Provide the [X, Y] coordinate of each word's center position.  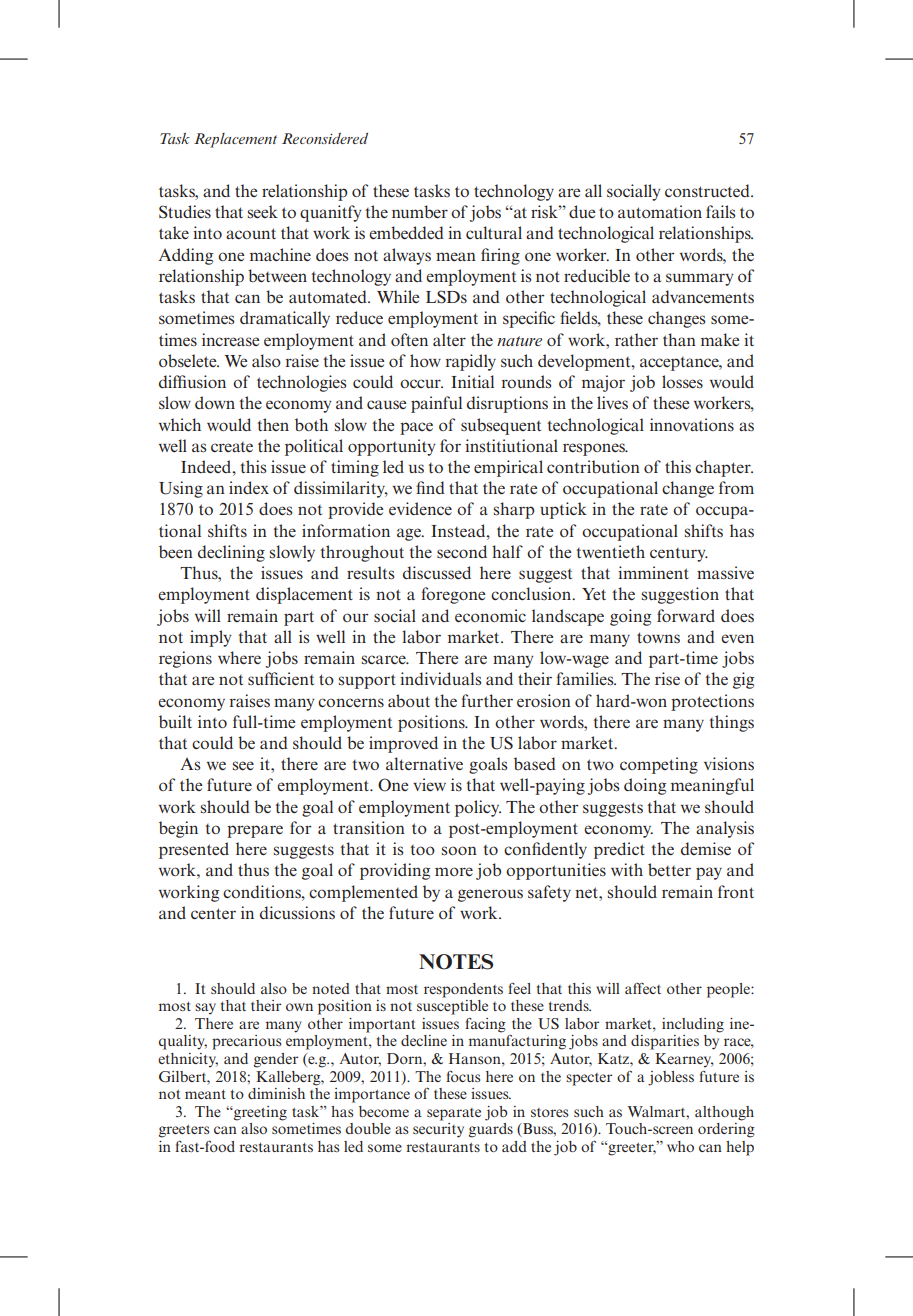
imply [211, 638]
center [213, 913]
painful [436, 404]
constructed [708, 190]
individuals [441, 679]
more [454, 871]
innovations [692, 424]
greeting [259, 1113]
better [669, 869]
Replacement [235, 140]
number [420, 211]
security [438, 1129]
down [215, 402]
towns [658, 637]
